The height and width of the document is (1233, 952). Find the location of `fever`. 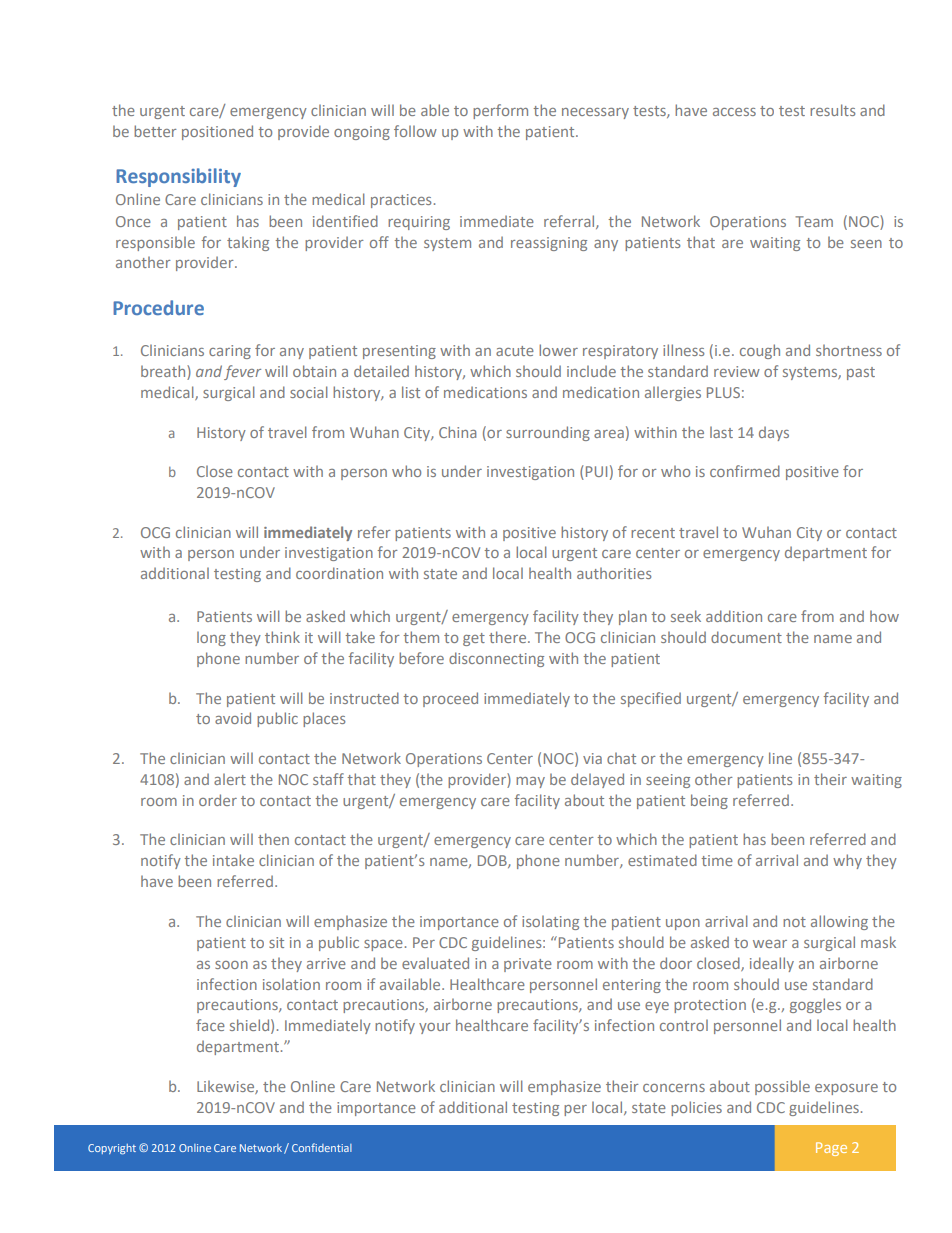

fever is located at coordinates (242, 372).
